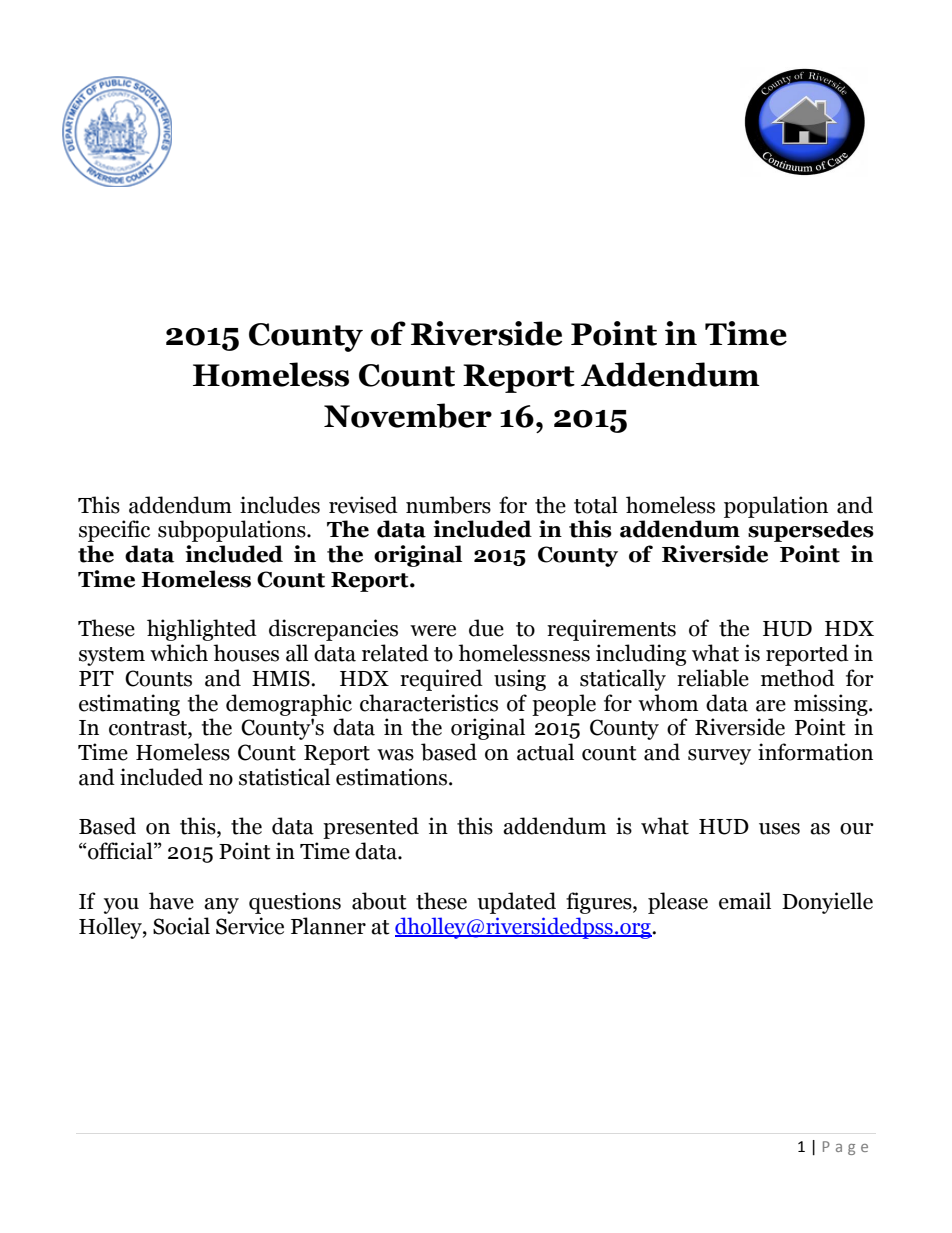 The image size is (952, 1233). I want to click on required, so click(441, 680).
